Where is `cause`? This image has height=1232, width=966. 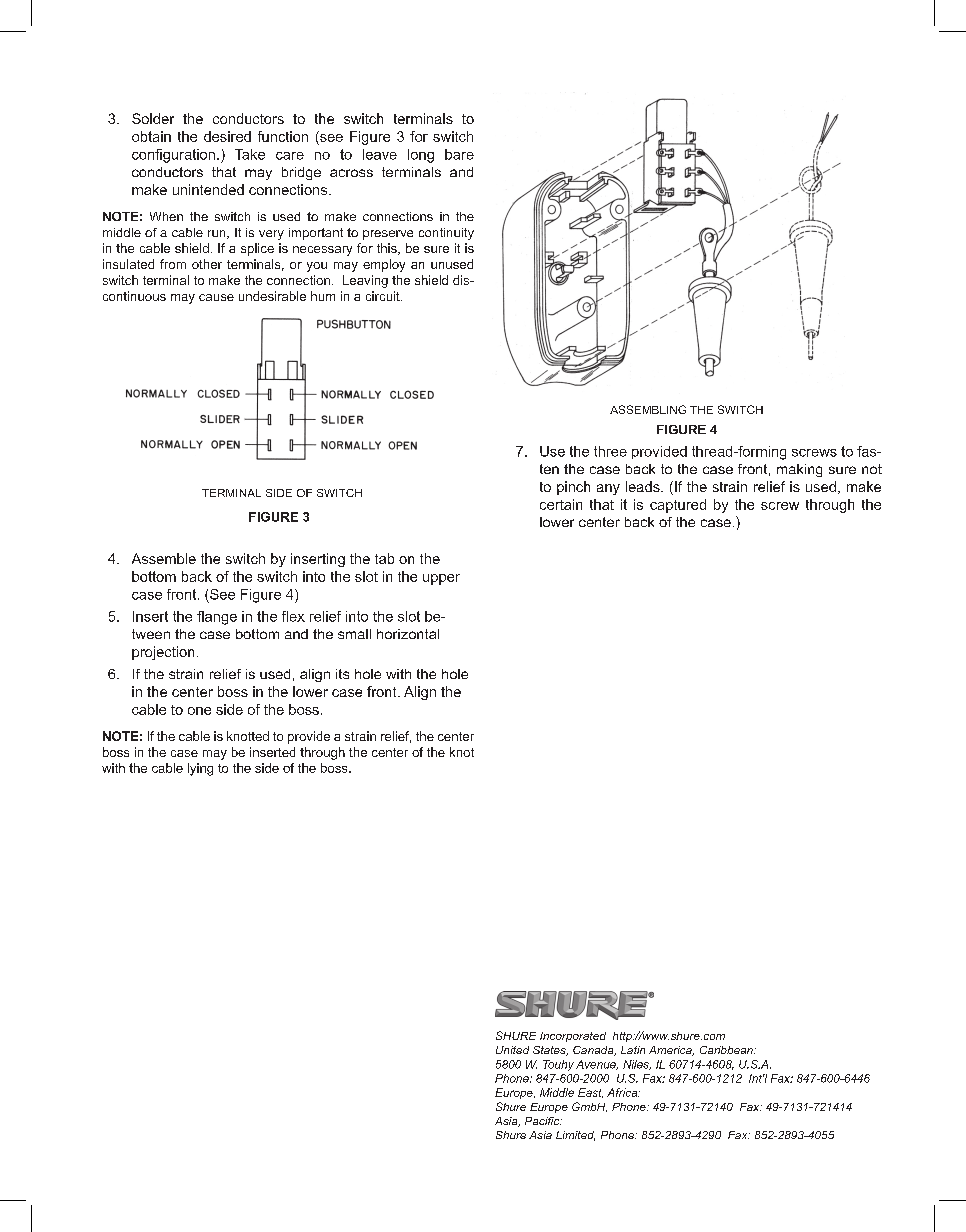
cause is located at coordinates (216, 297).
